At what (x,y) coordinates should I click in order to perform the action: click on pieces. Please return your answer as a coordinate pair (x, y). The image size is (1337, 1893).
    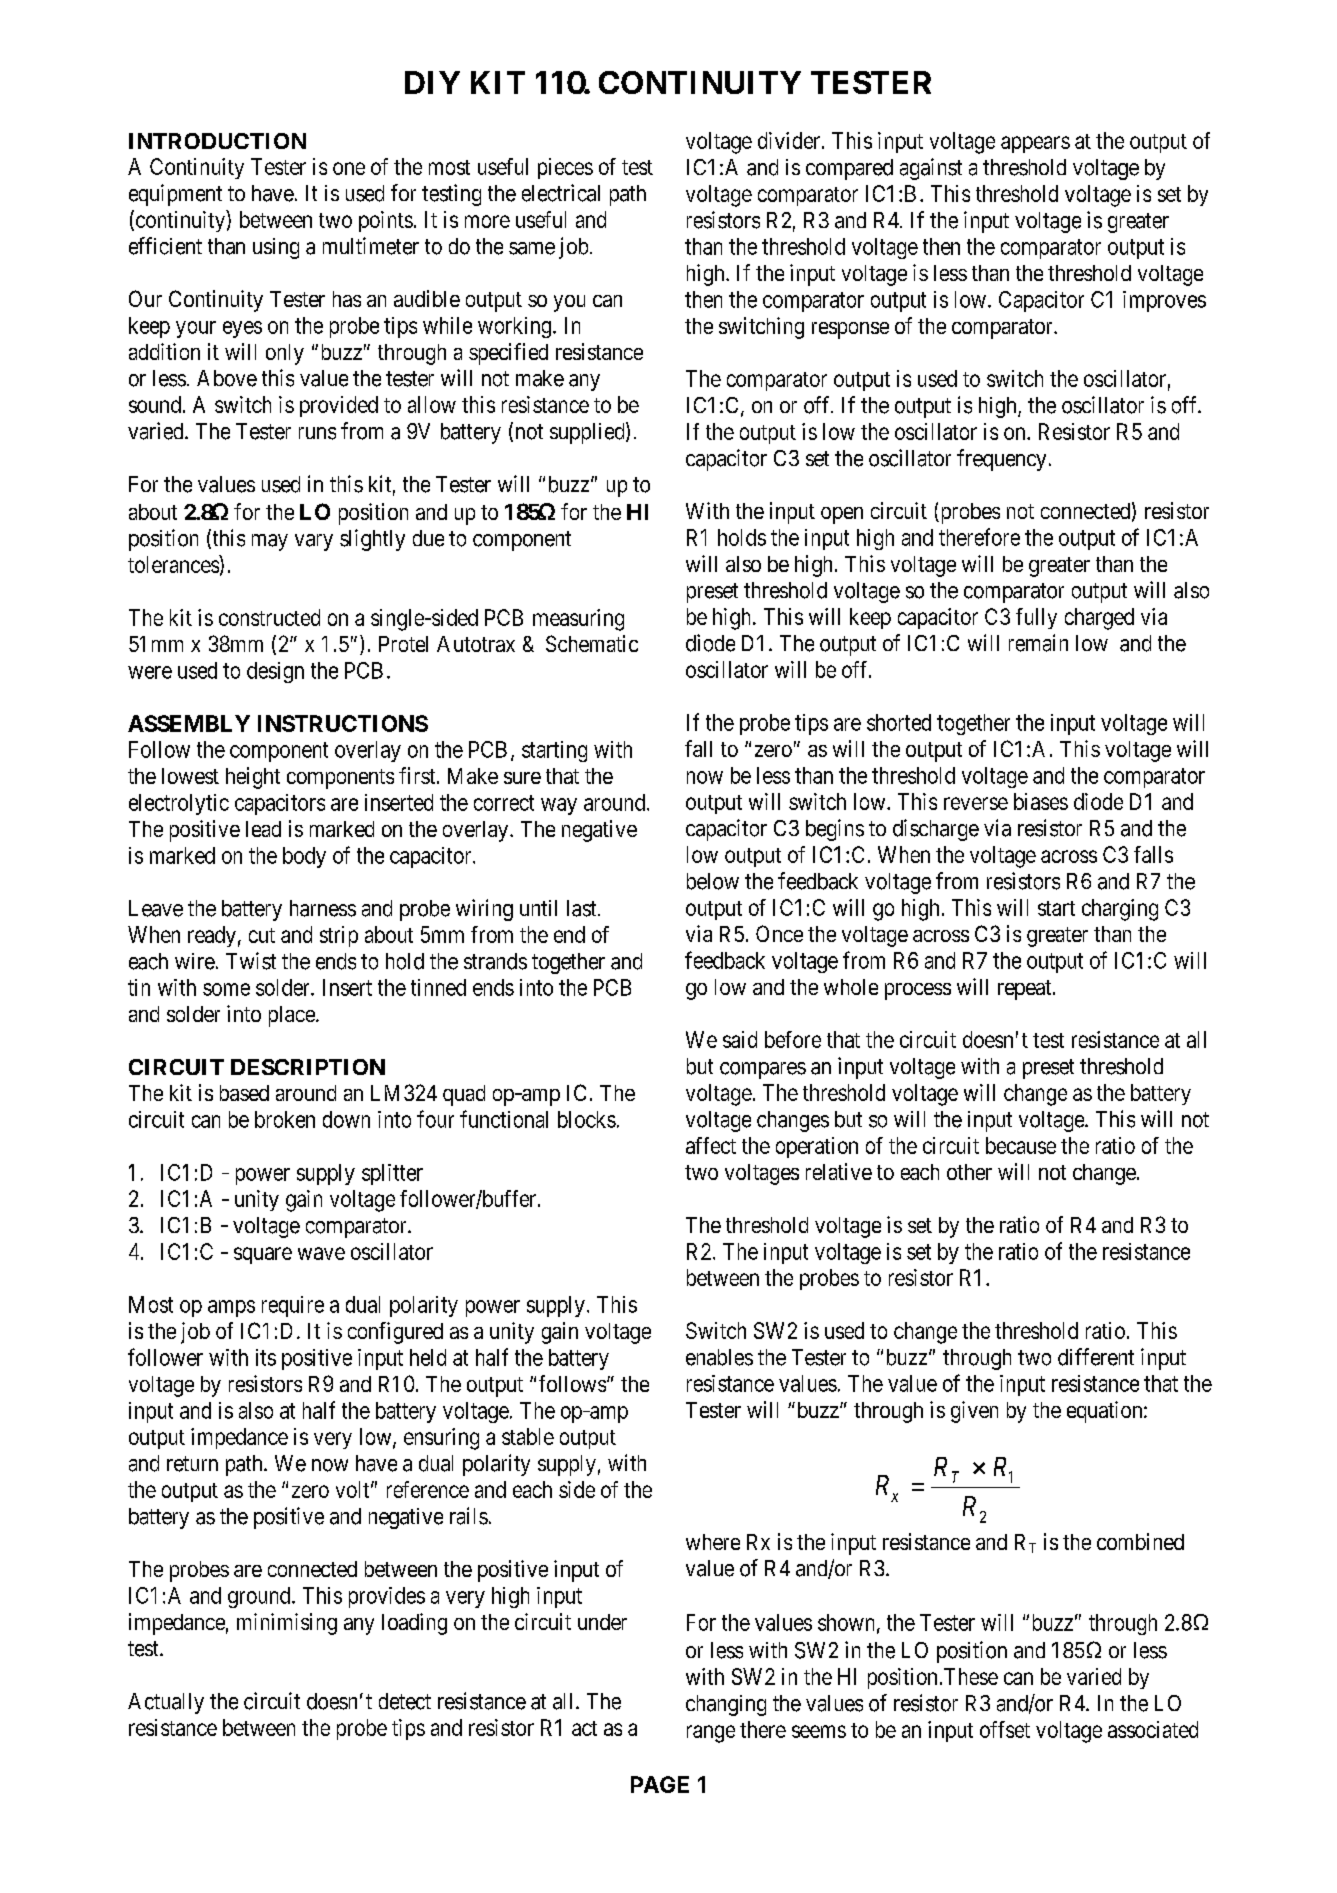
    Looking at the image, I should click on (565, 168).
